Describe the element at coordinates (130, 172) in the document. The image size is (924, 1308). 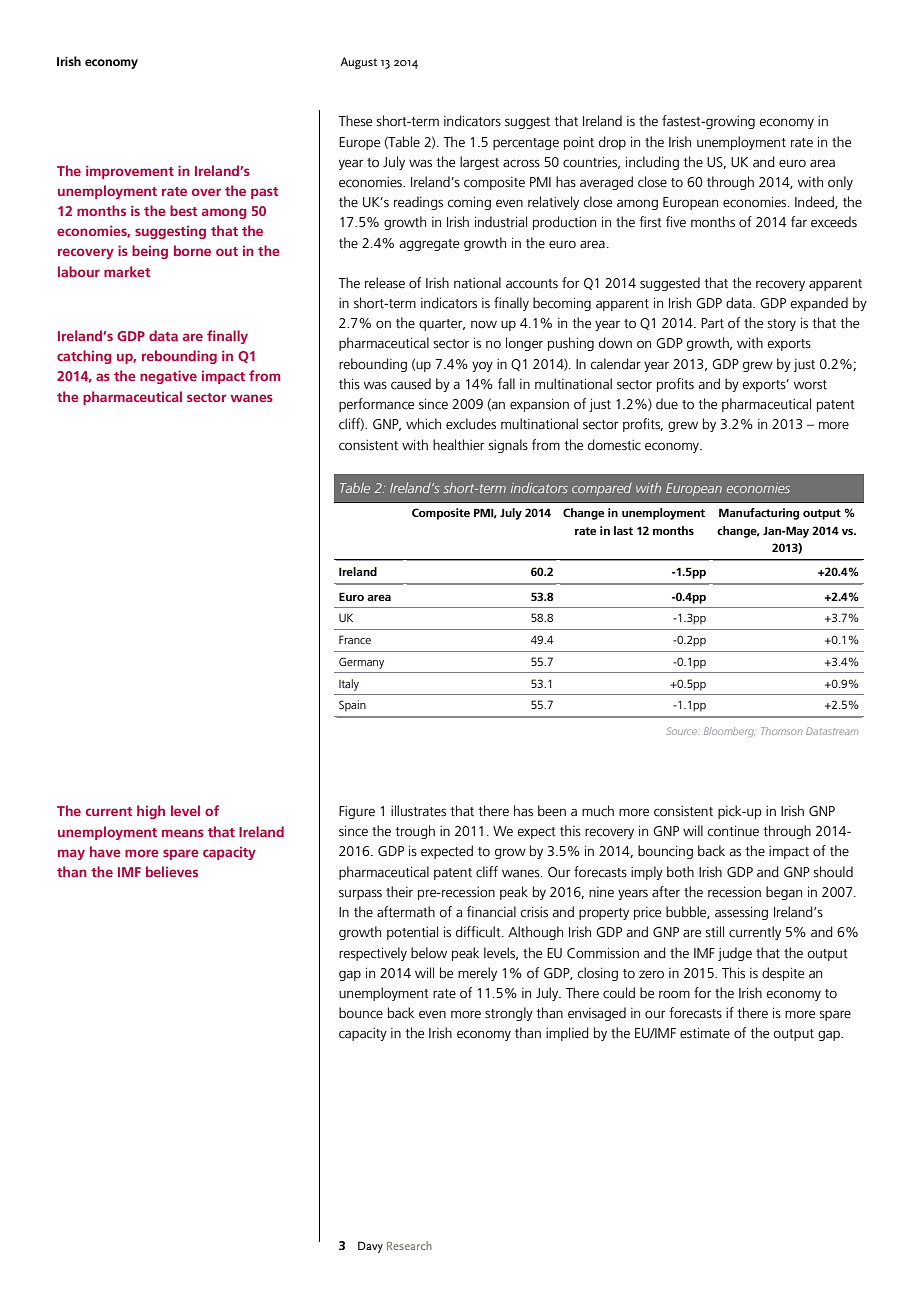
I see `improvement` at that location.
